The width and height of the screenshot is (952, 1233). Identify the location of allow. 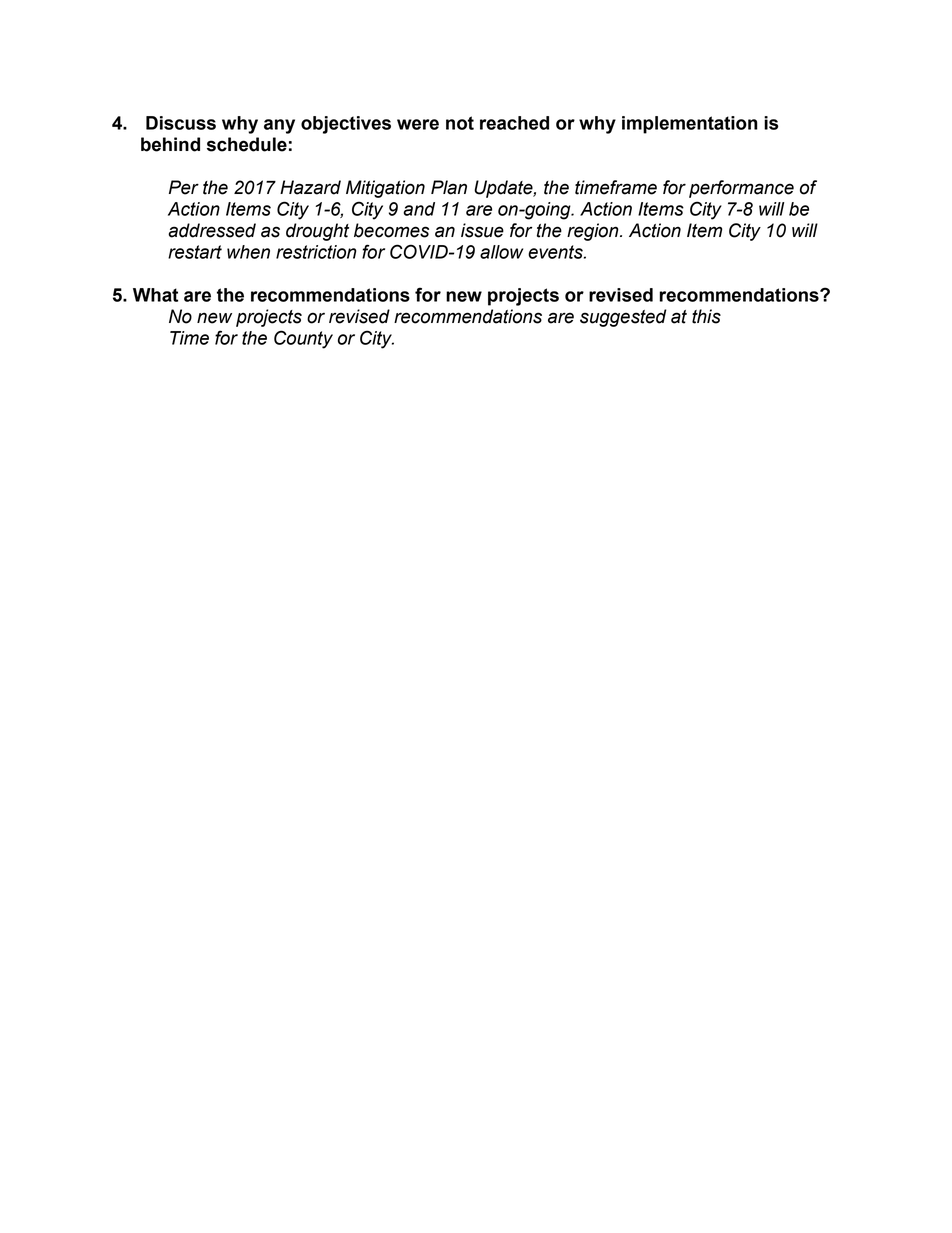
(501, 252).
